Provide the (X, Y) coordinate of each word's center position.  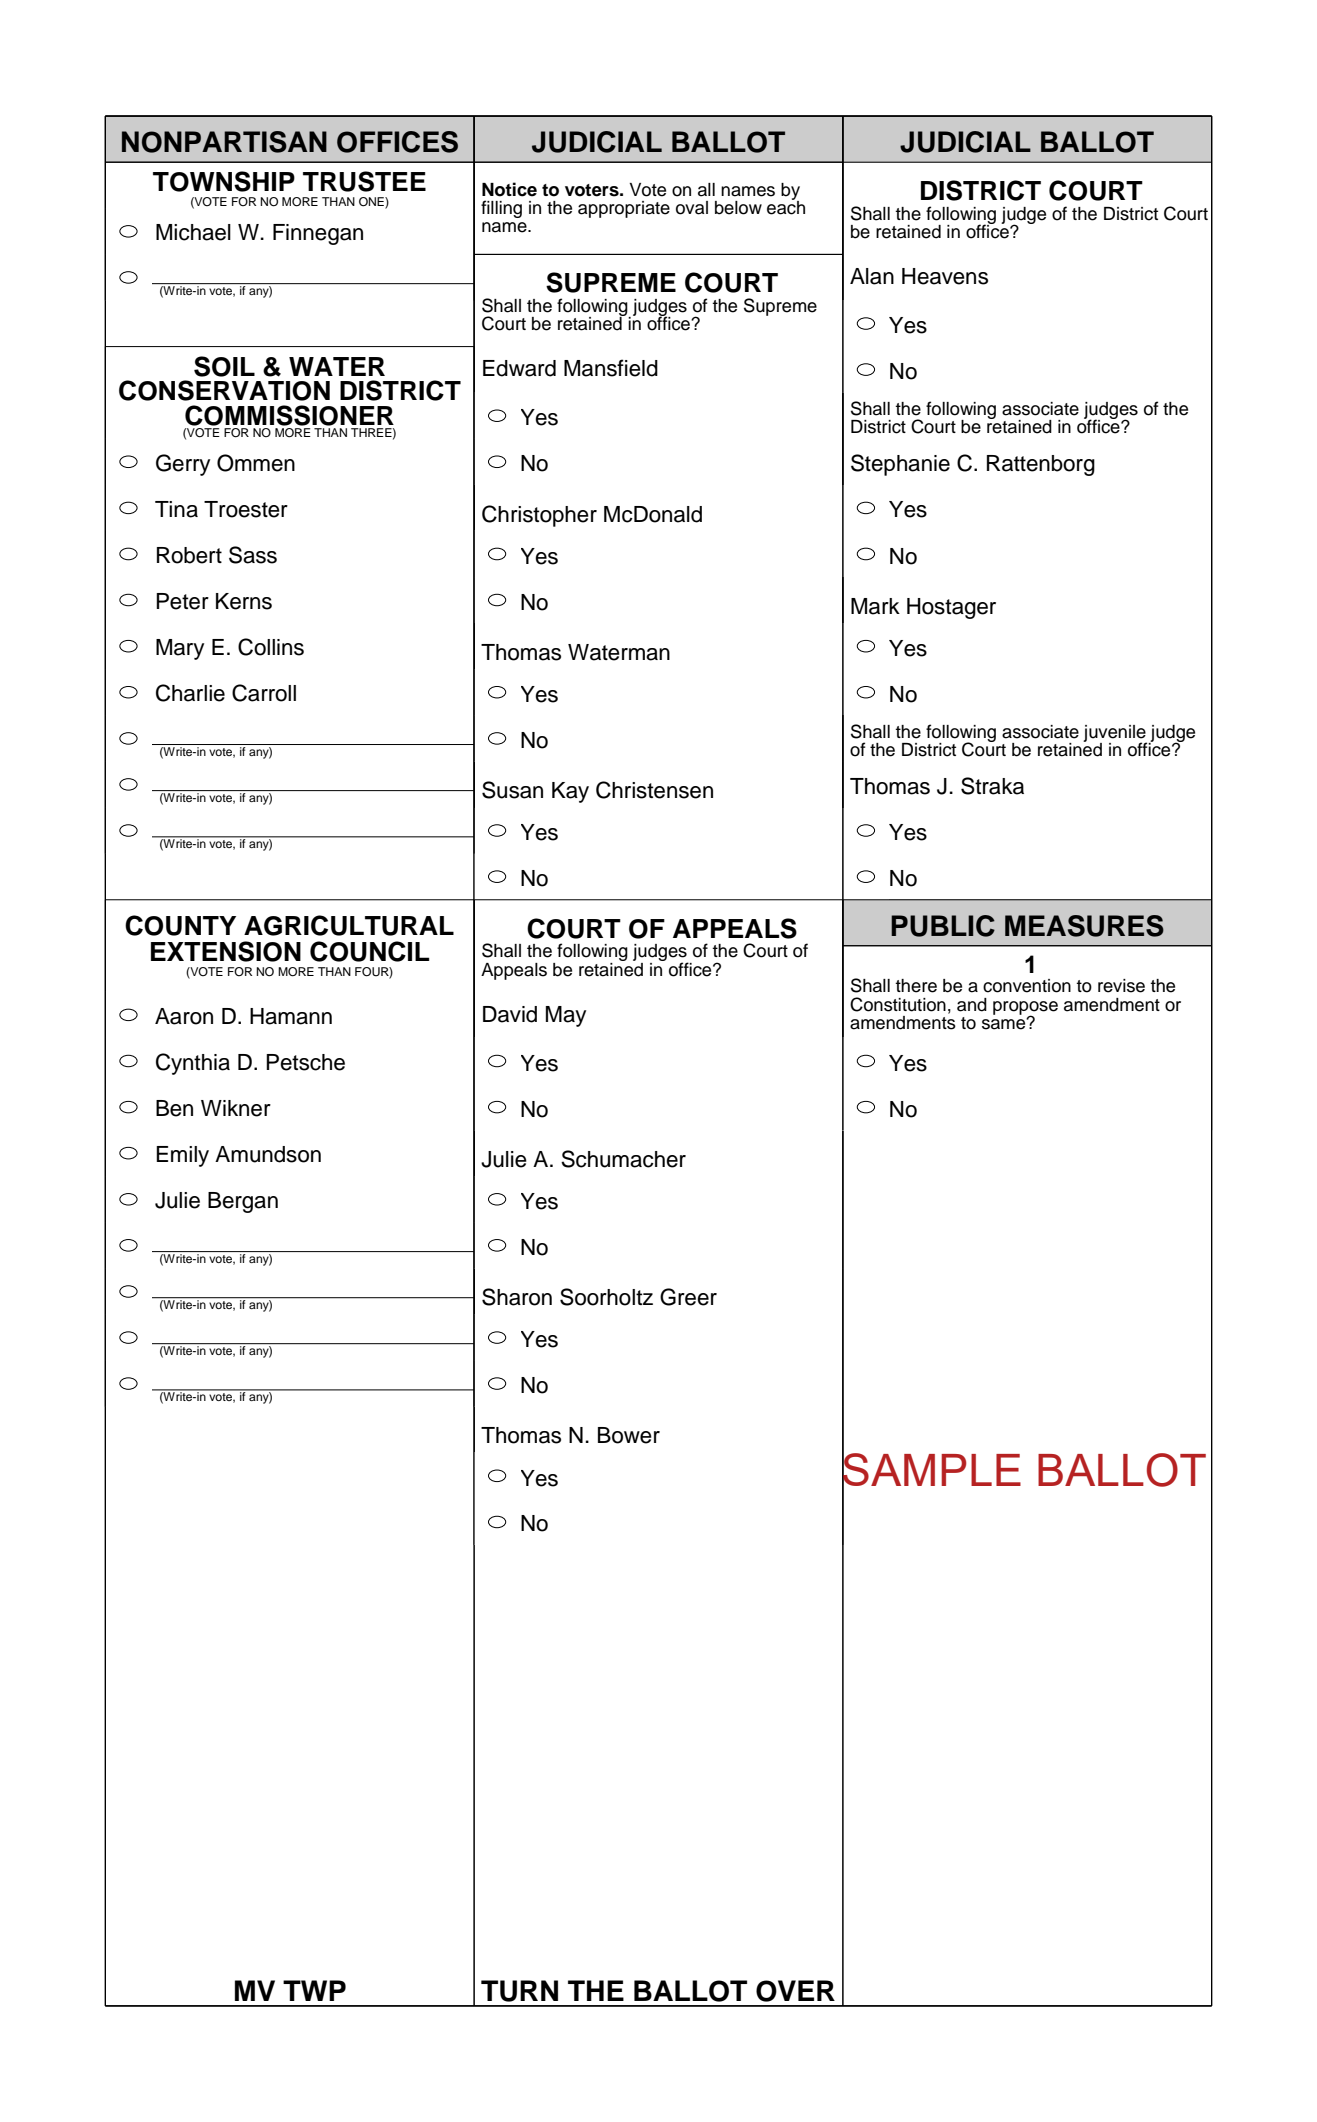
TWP (314, 1990)
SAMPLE (931, 1470)
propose (1025, 1009)
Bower (629, 1435)
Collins (271, 647)
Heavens (945, 276)
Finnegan (318, 234)
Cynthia (193, 1064)
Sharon (517, 1297)
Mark (875, 606)
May (566, 1016)
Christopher (539, 516)
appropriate (624, 209)
